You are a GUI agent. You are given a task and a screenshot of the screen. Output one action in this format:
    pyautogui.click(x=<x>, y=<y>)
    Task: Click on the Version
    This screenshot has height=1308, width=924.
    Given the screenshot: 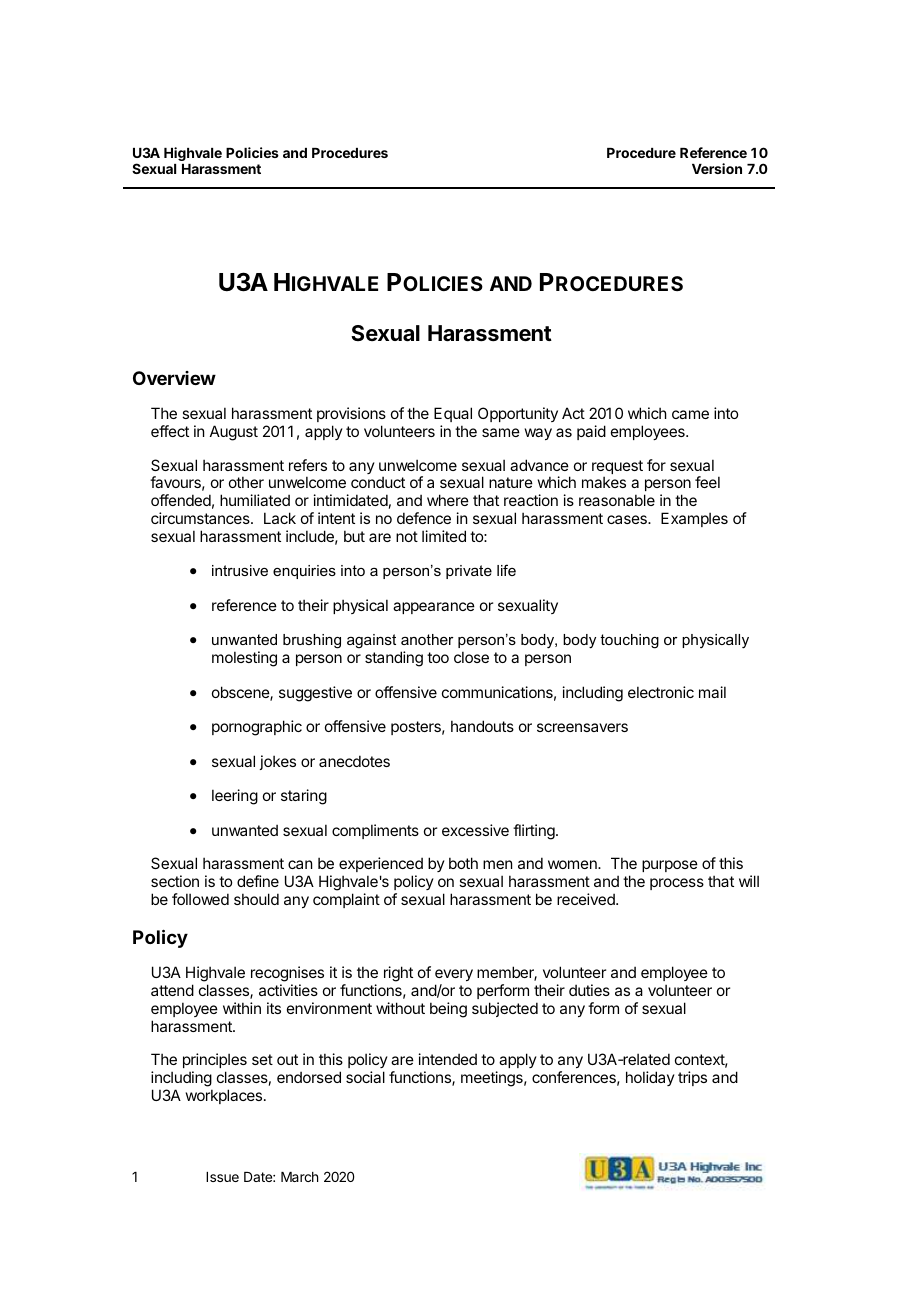 What is the action you would take?
    pyautogui.click(x=717, y=168)
